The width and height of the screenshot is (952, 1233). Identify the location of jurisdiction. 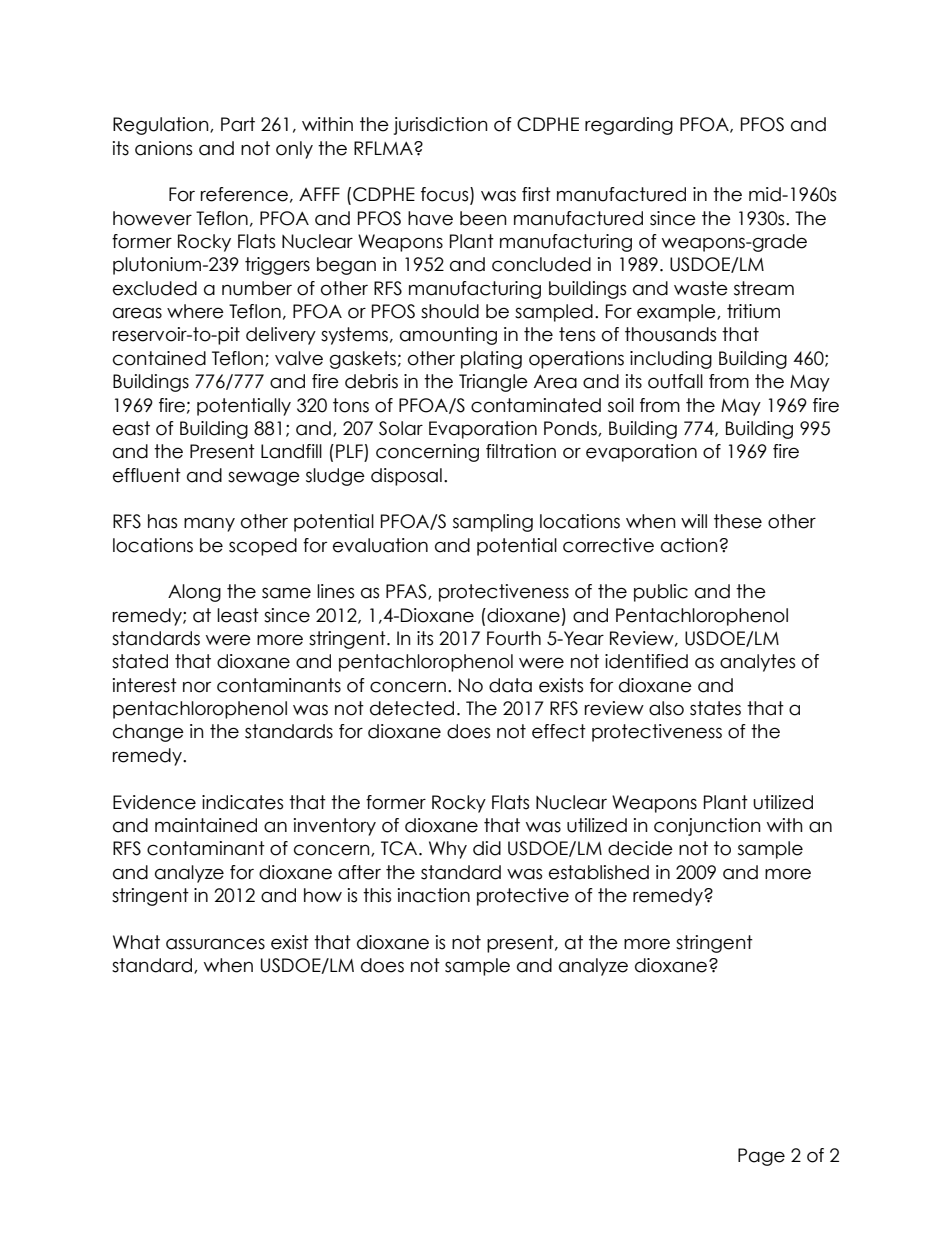
(441, 126).
